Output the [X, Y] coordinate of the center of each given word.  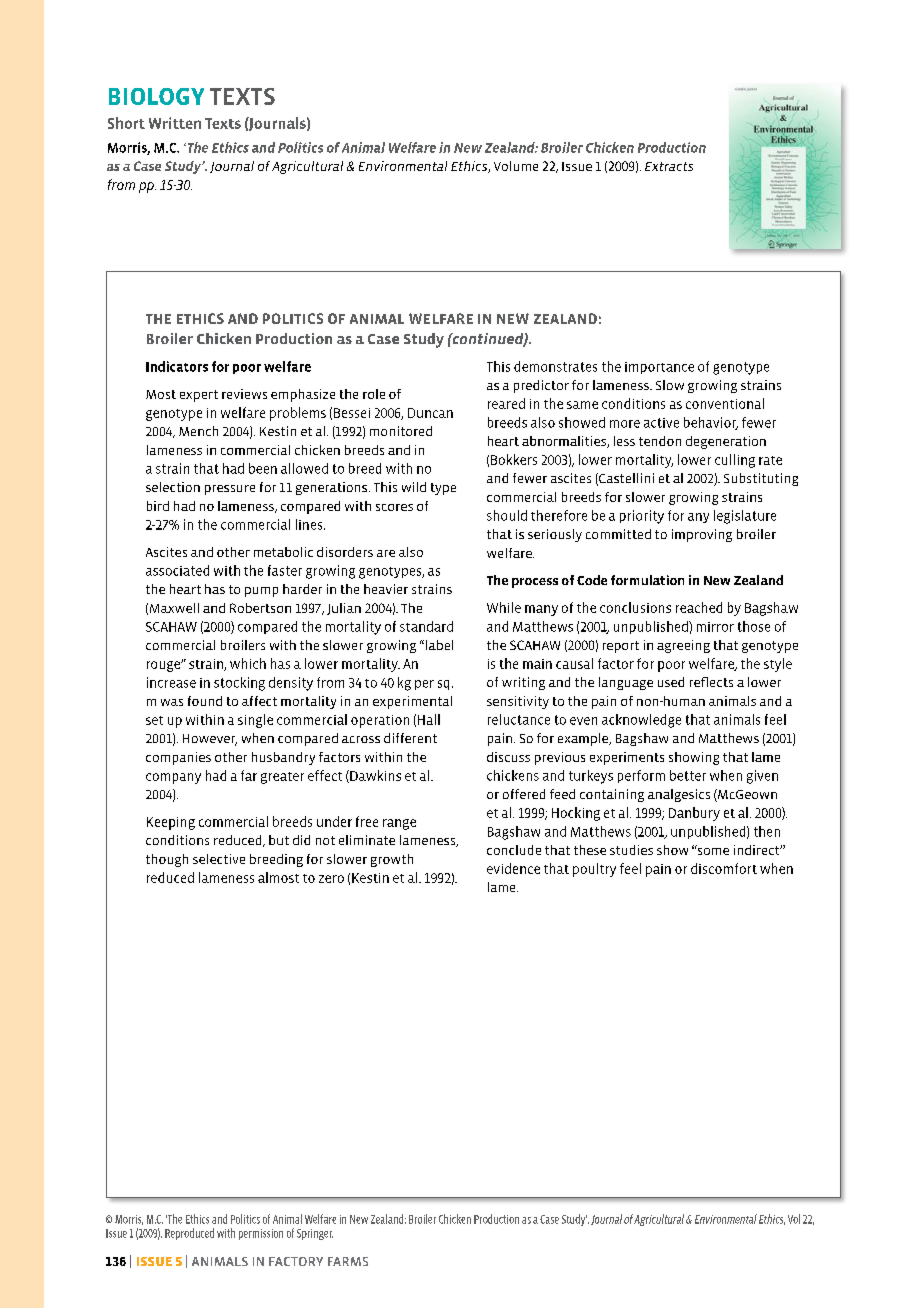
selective [219, 859]
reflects [711, 682]
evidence [513, 868]
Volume [516, 166]
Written [175, 123]
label [439, 645]
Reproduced [189, 1234]
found [205, 701]
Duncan [430, 413]
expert [199, 396]
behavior [711, 423]
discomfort [724, 868]
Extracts [669, 166]
